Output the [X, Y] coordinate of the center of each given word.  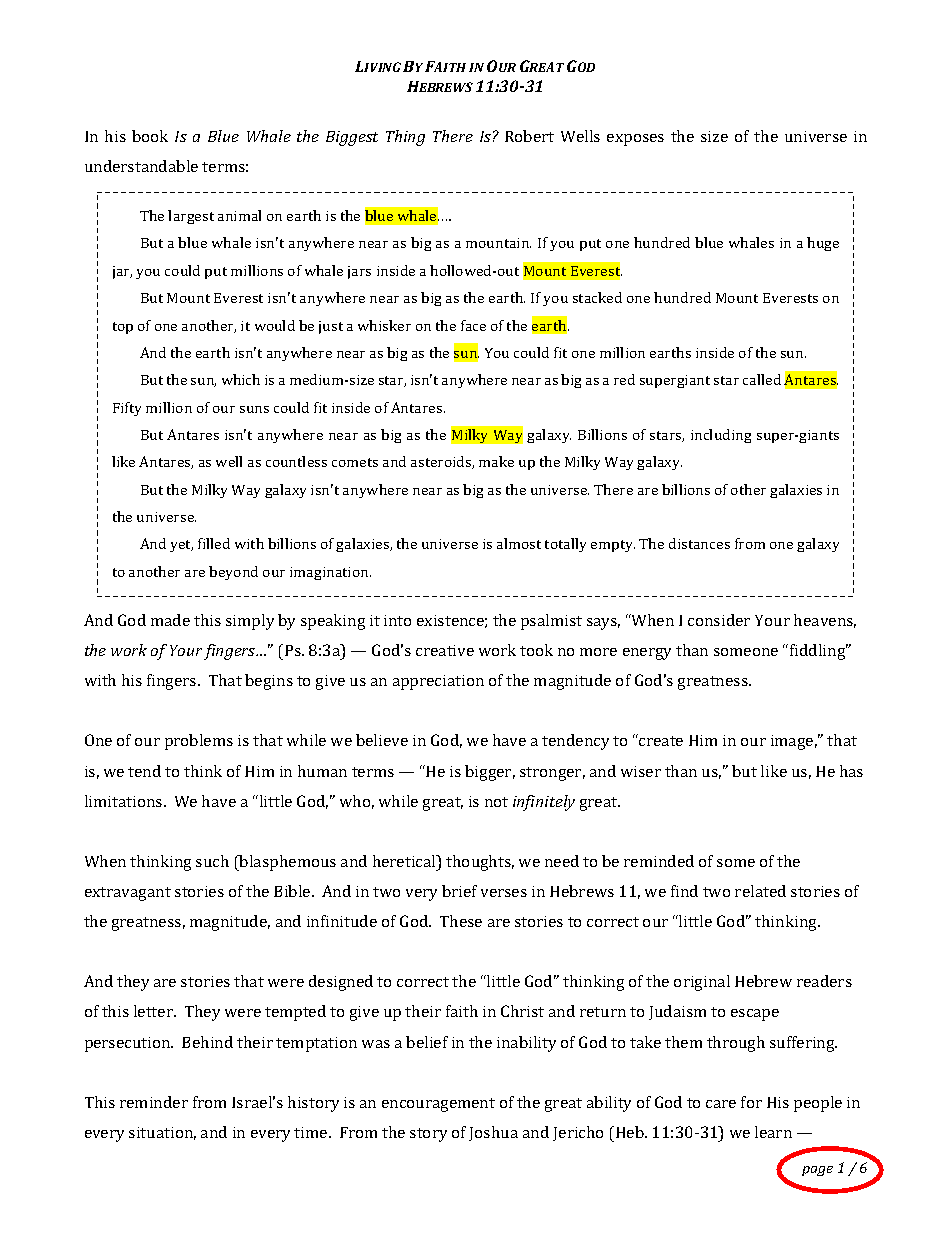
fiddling [819, 652]
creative [445, 650]
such [212, 861]
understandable [141, 166]
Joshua [493, 1133]
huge [823, 244]
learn [773, 1132]
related [760, 891]
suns [254, 409]
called [762, 379]
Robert [529, 136]
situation [162, 1133]
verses [504, 893]
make [496, 461]
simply [250, 622]
